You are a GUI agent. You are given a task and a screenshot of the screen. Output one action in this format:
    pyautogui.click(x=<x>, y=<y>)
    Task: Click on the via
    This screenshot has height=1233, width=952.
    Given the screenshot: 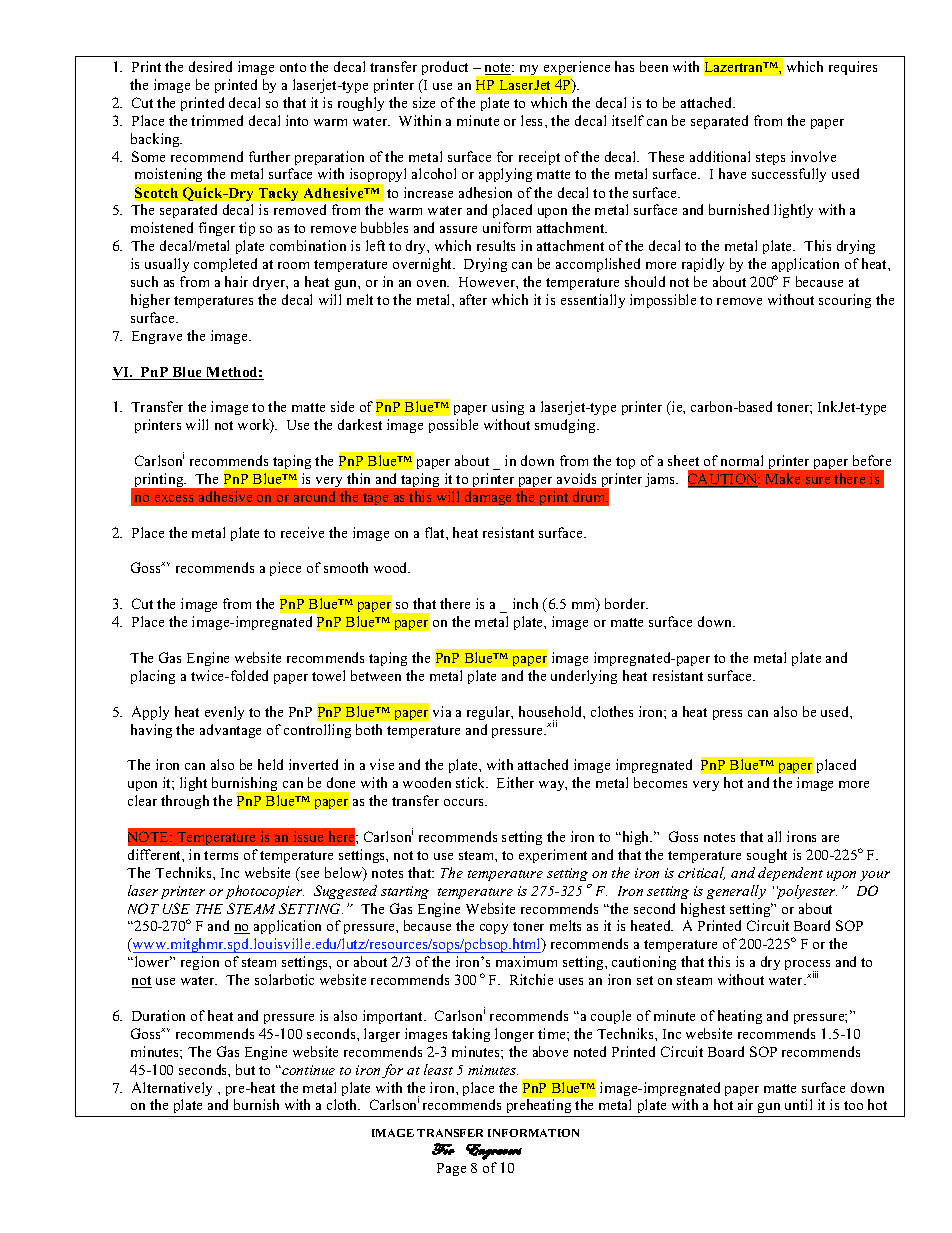 What is the action you would take?
    pyautogui.click(x=442, y=711)
